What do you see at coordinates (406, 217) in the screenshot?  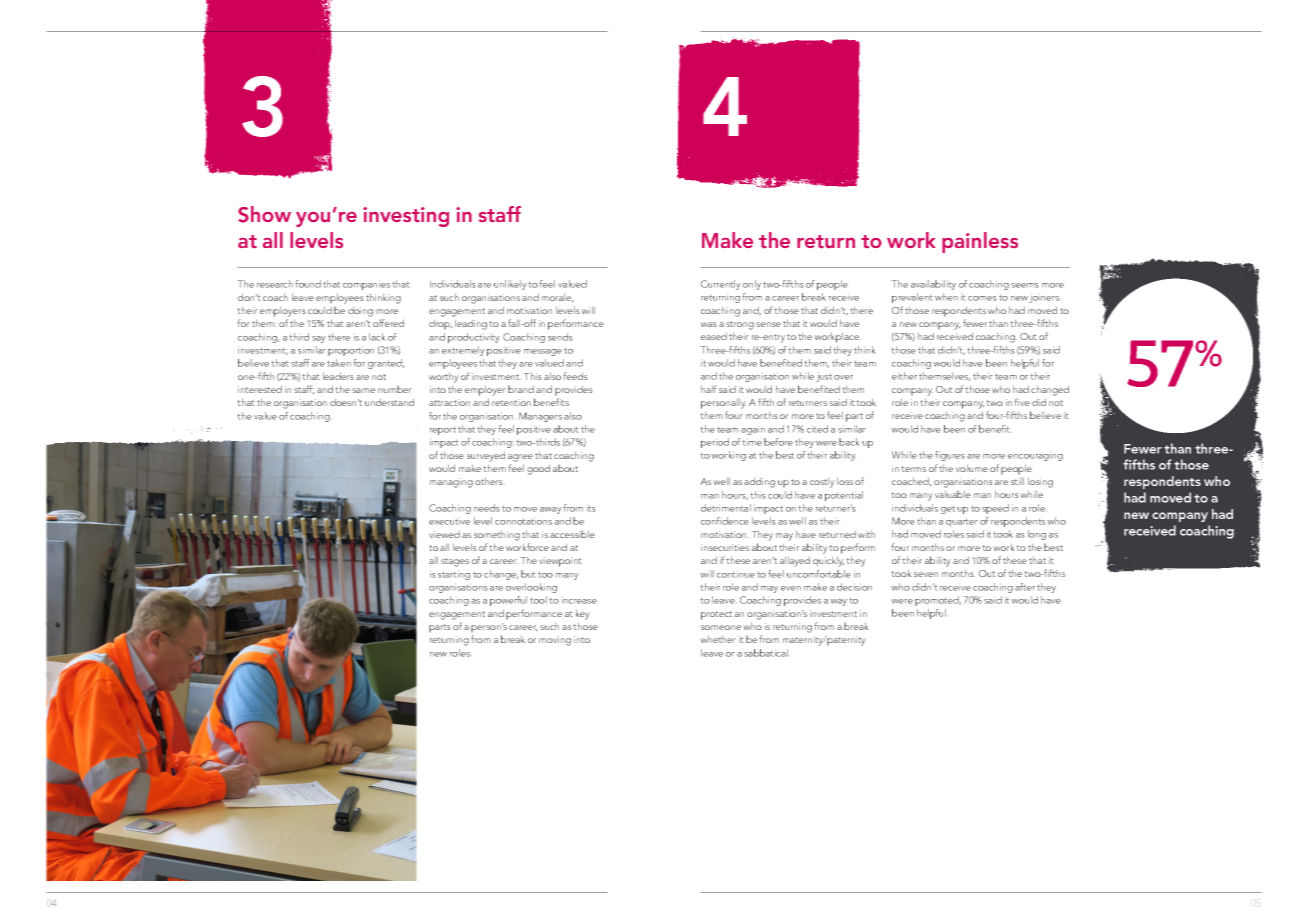 I see `investing` at bounding box center [406, 217].
